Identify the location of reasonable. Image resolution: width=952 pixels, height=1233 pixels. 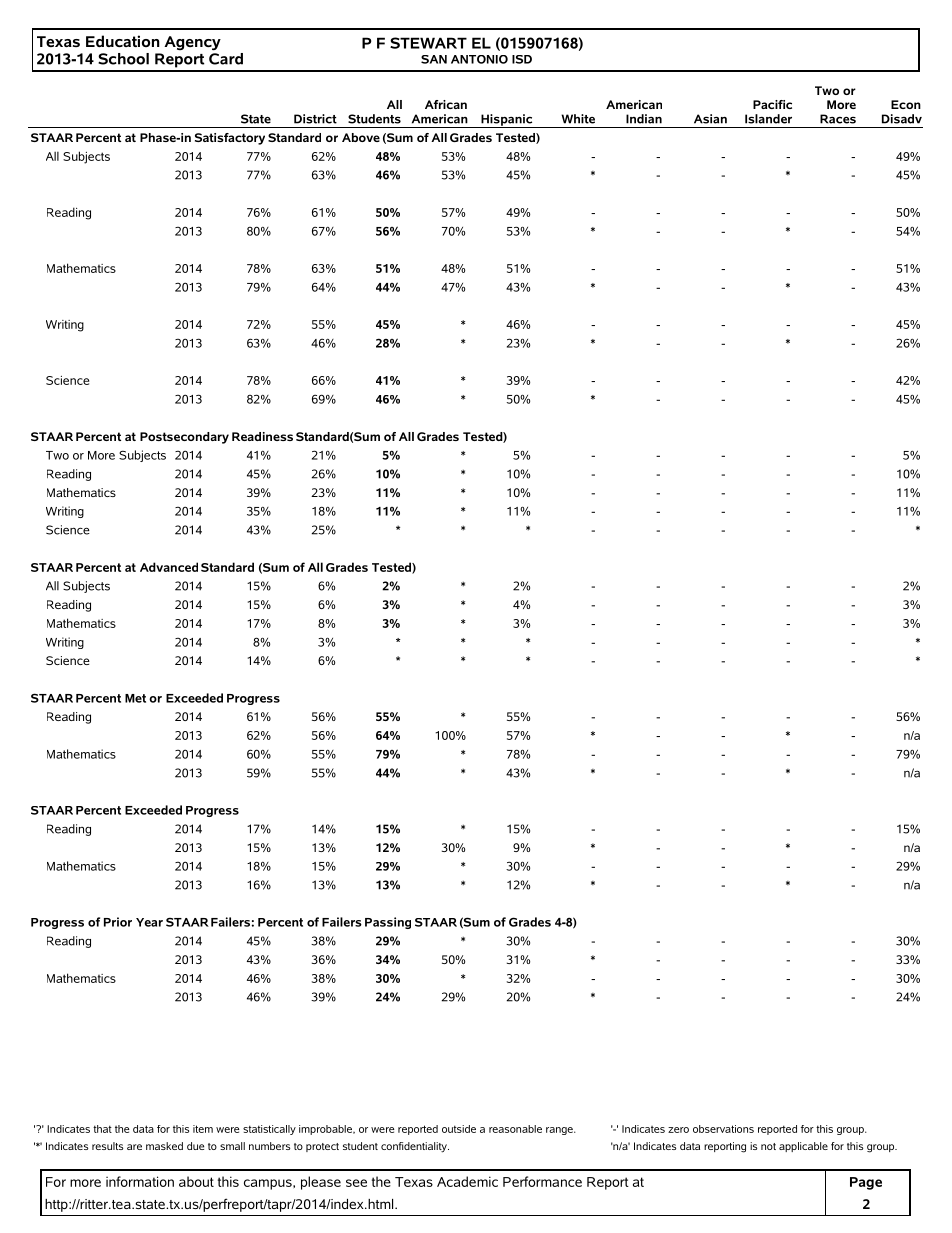
(515, 1129).
